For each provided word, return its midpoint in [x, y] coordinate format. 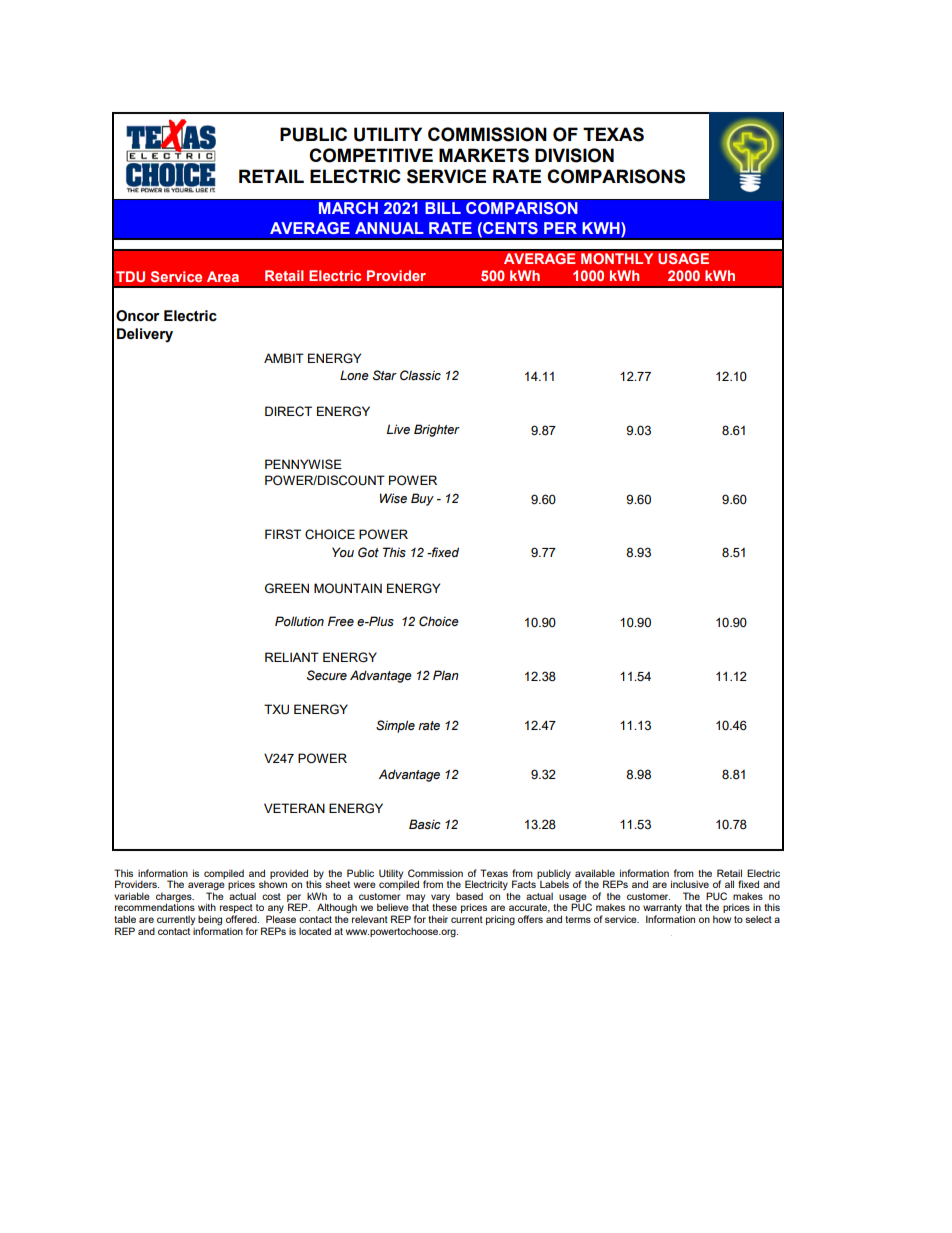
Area [223, 276]
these [444, 907]
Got [368, 552]
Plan [446, 675]
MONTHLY [617, 259]
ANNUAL [389, 228]
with [207, 907]
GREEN [287, 588]
